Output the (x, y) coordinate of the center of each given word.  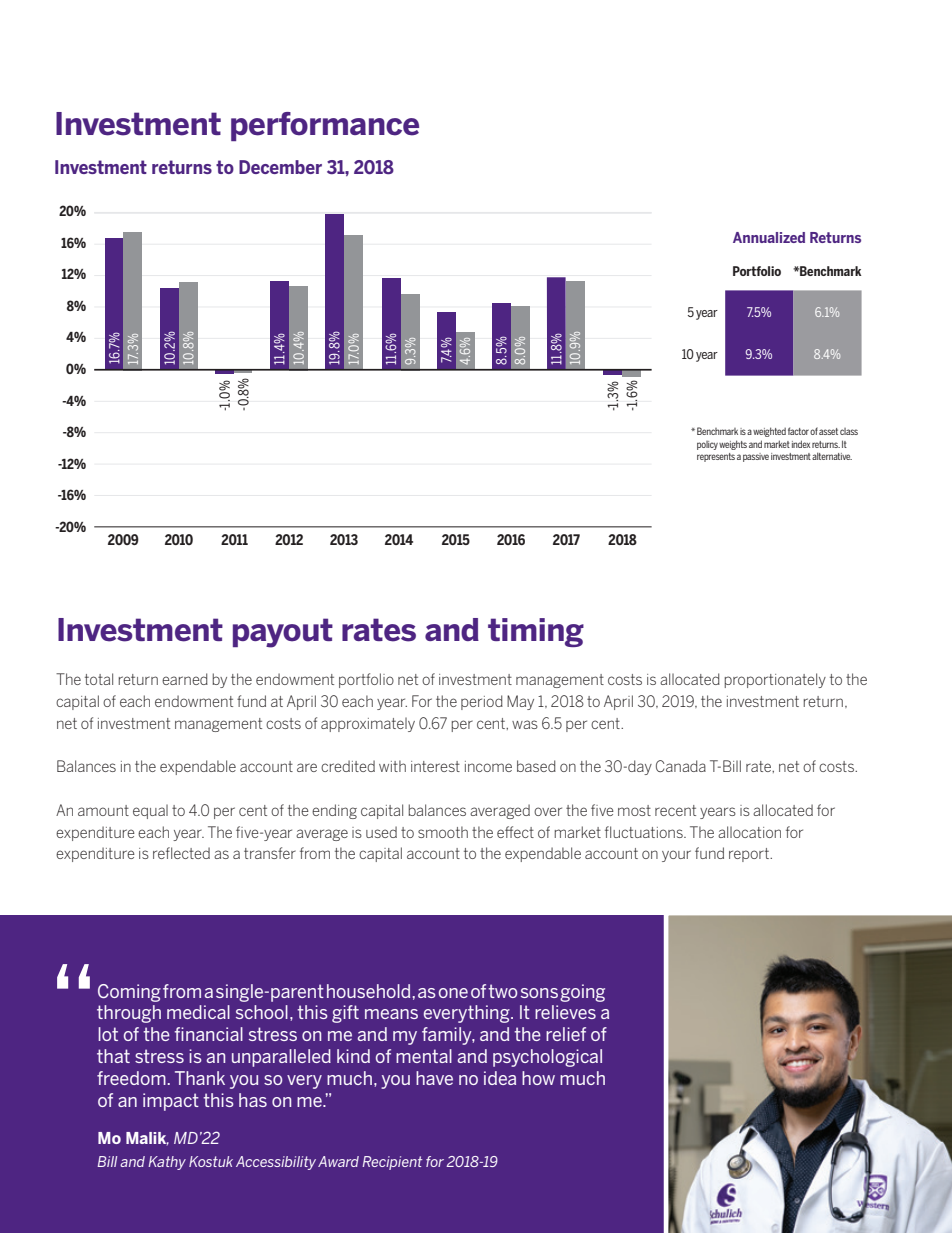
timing (536, 632)
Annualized (769, 237)
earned (185, 679)
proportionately (775, 680)
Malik (147, 1139)
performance (325, 126)
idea (500, 1078)
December (280, 167)
